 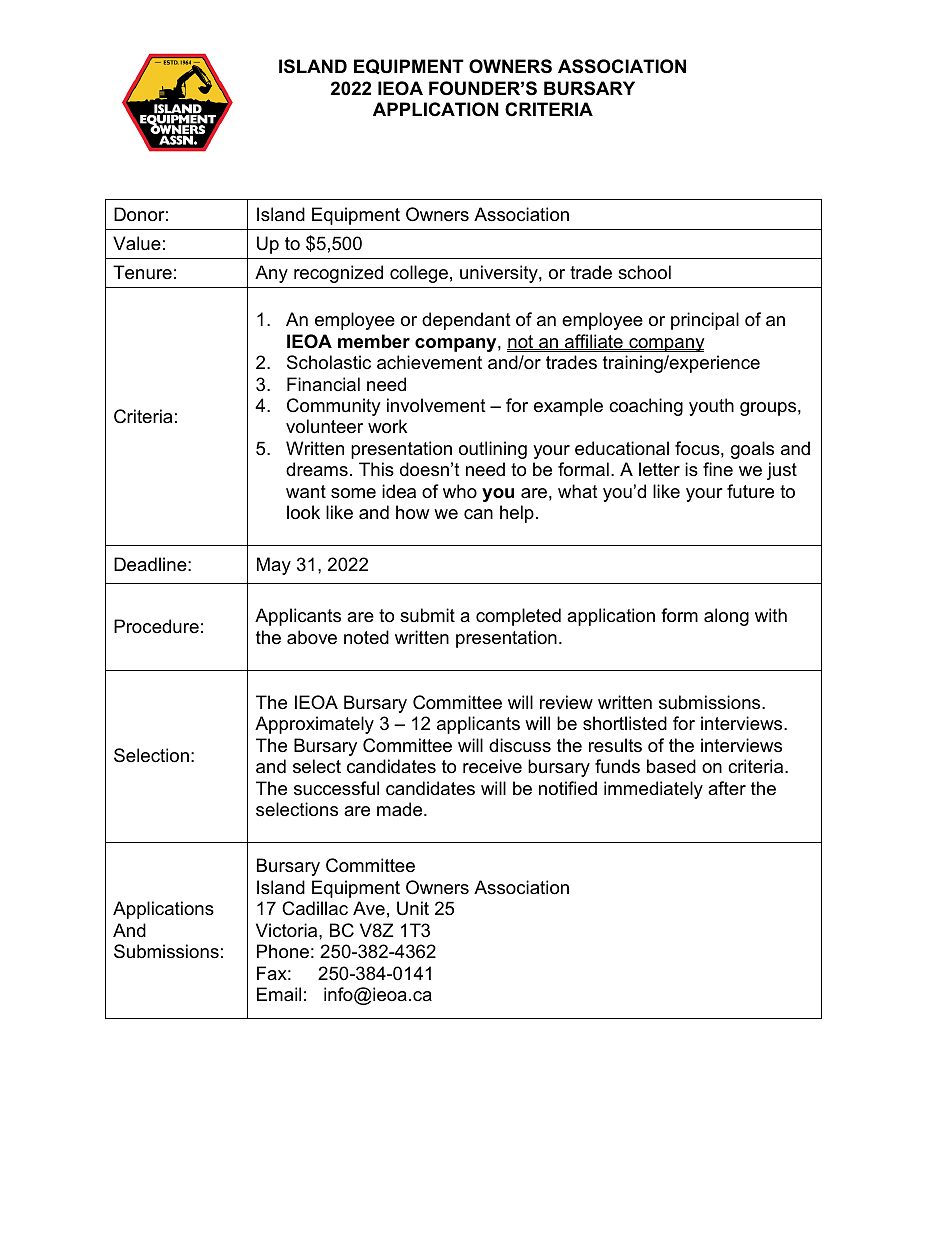 What do you see at coordinates (653, 790) in the screenshot?
I see `immediately` at bounding box center [653, 790].
